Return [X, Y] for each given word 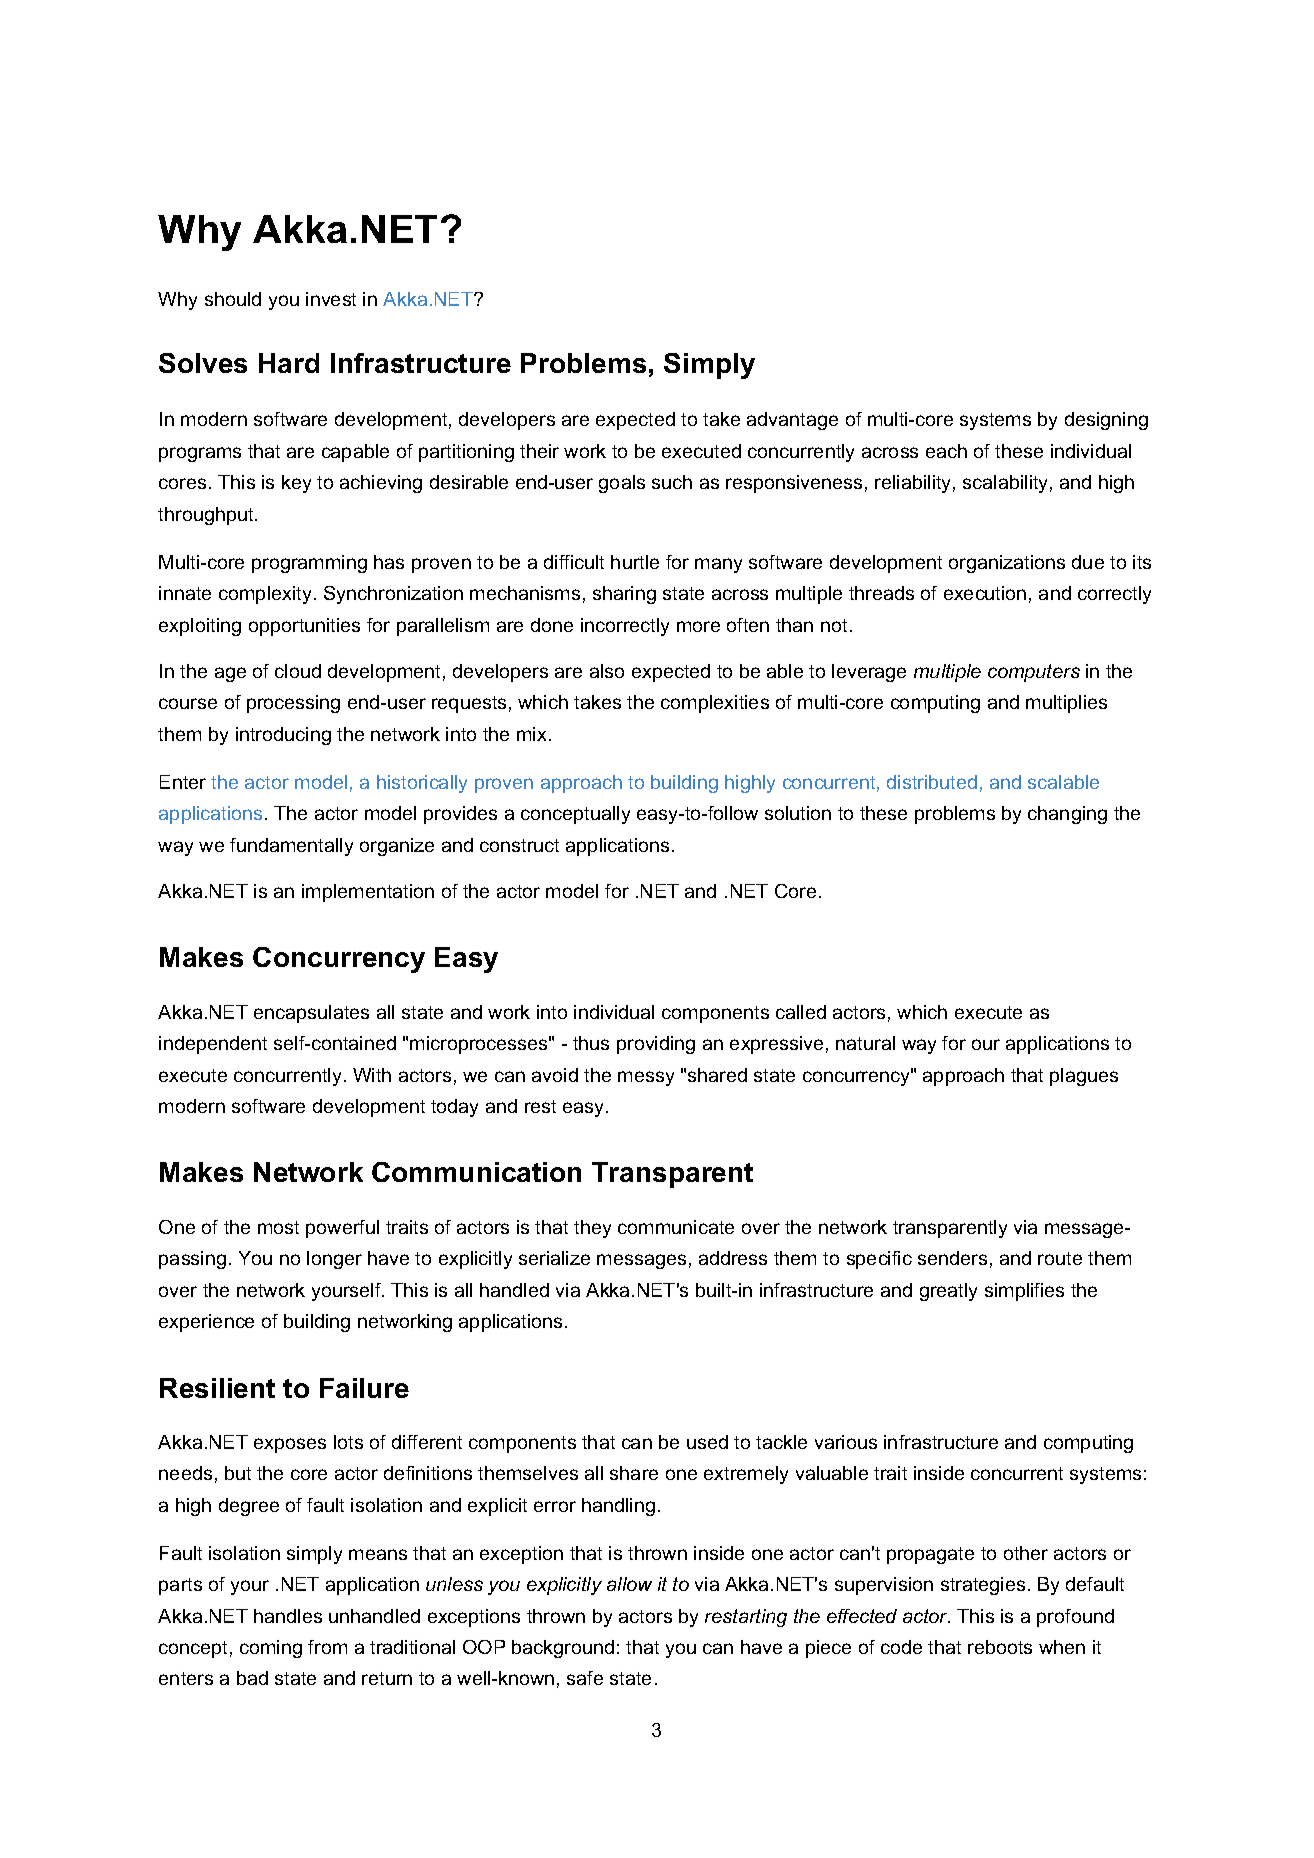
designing [1106, 421]
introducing [283, 736]
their [539, 451]
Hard [289, 363]
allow [629, 1584]
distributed [932, 782]
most [278, 1227]
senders [952, 1258]
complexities [715, 704]
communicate [676, 1227]
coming [271, 1649]
